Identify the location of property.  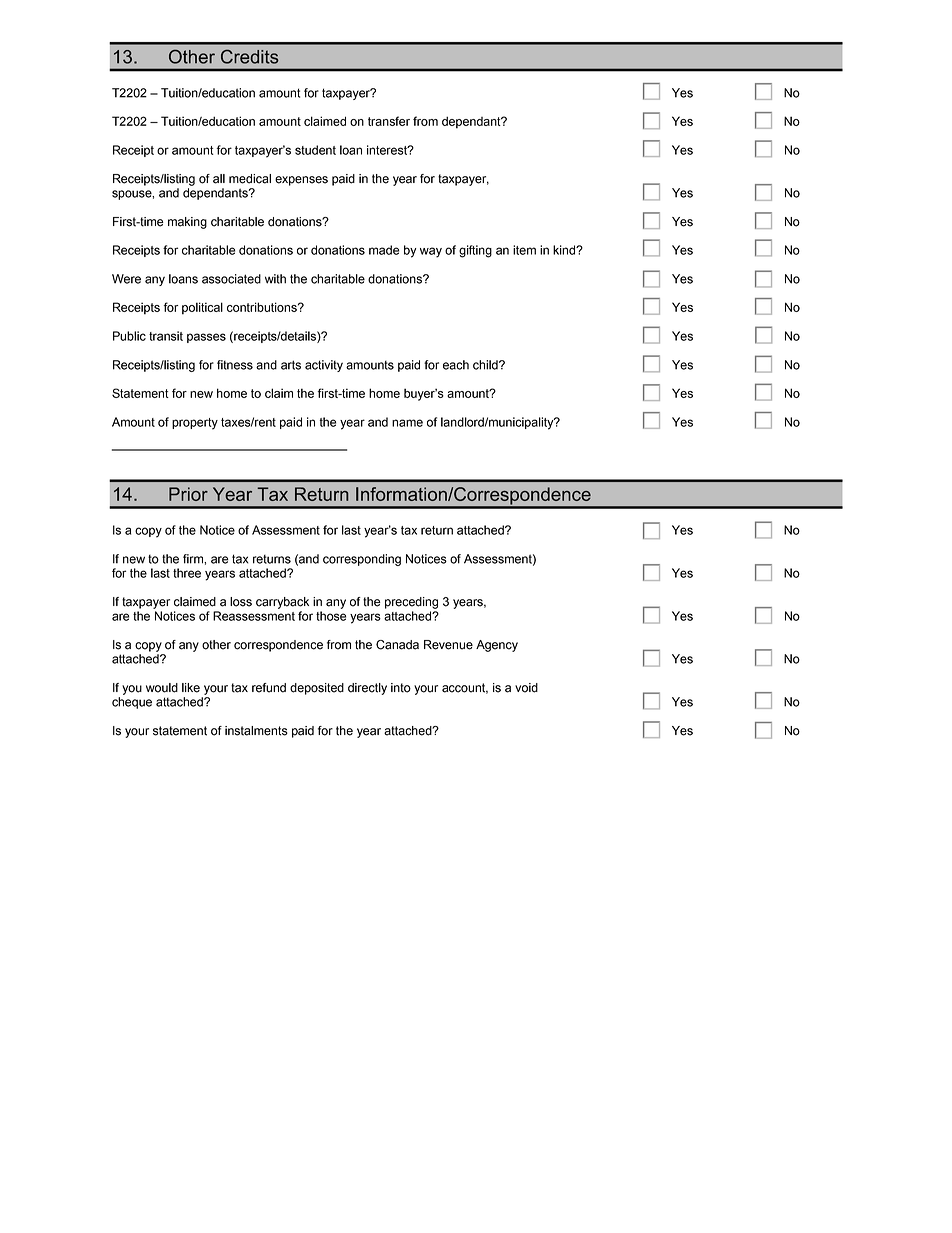
(195, 424).
